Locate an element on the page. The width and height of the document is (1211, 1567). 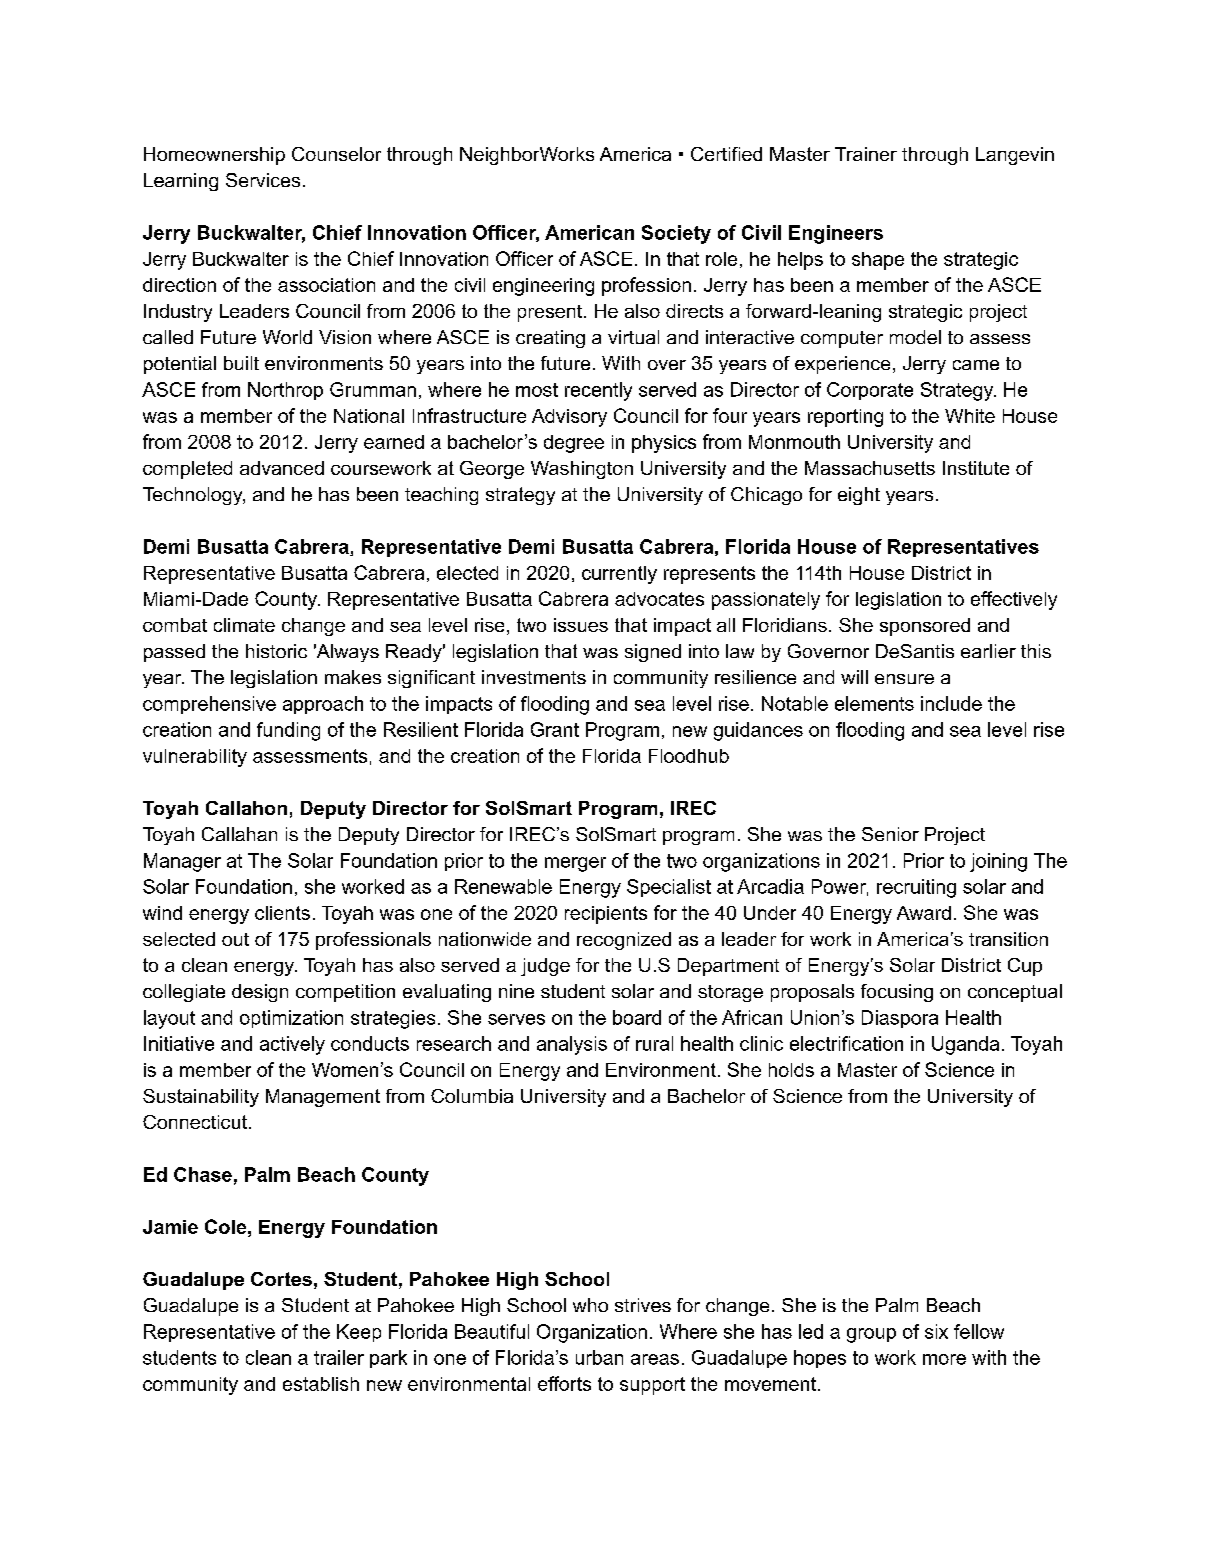
Trainer is located at coordinates (866, 154).
